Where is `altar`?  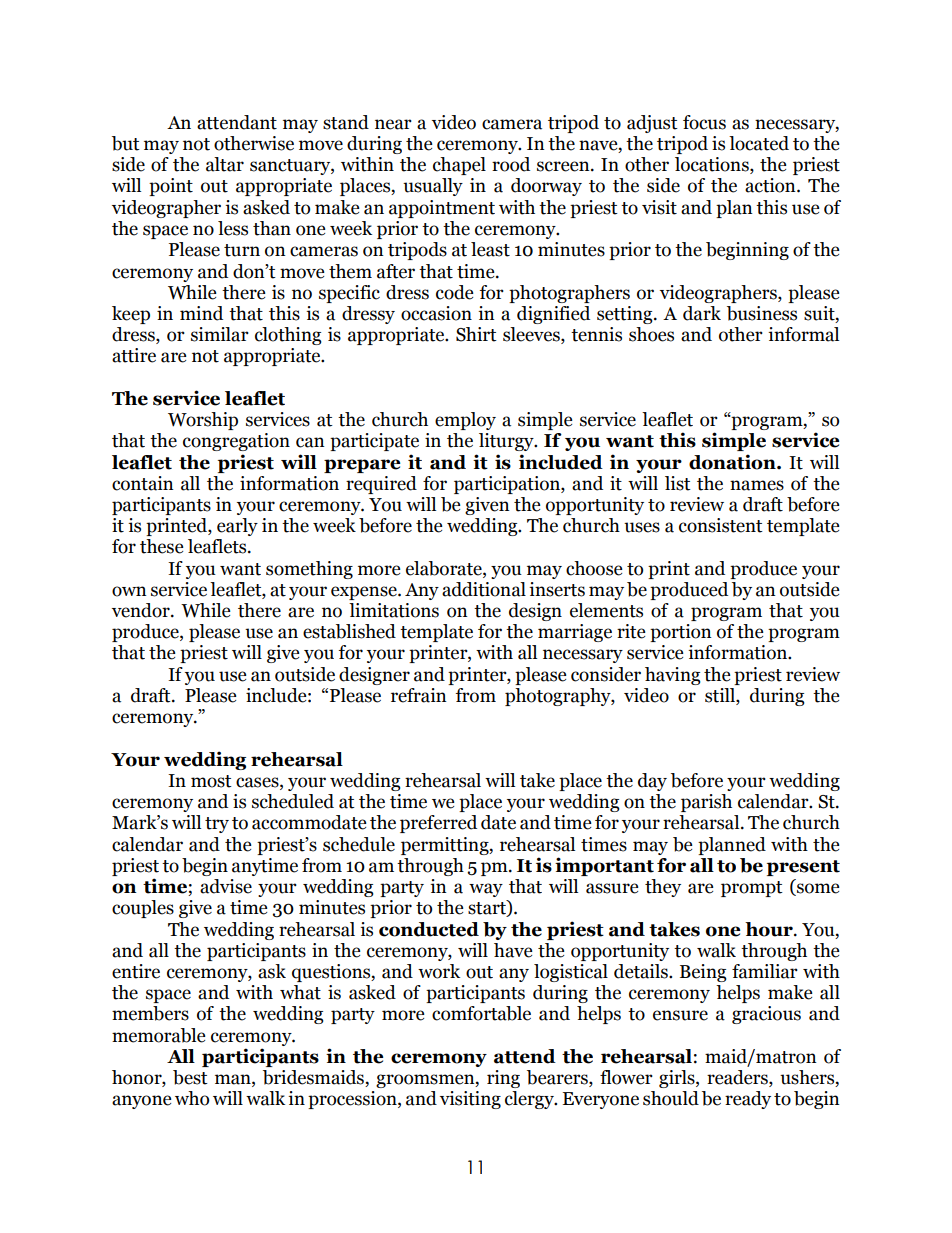 altar is located at coordinates (225, 164).
